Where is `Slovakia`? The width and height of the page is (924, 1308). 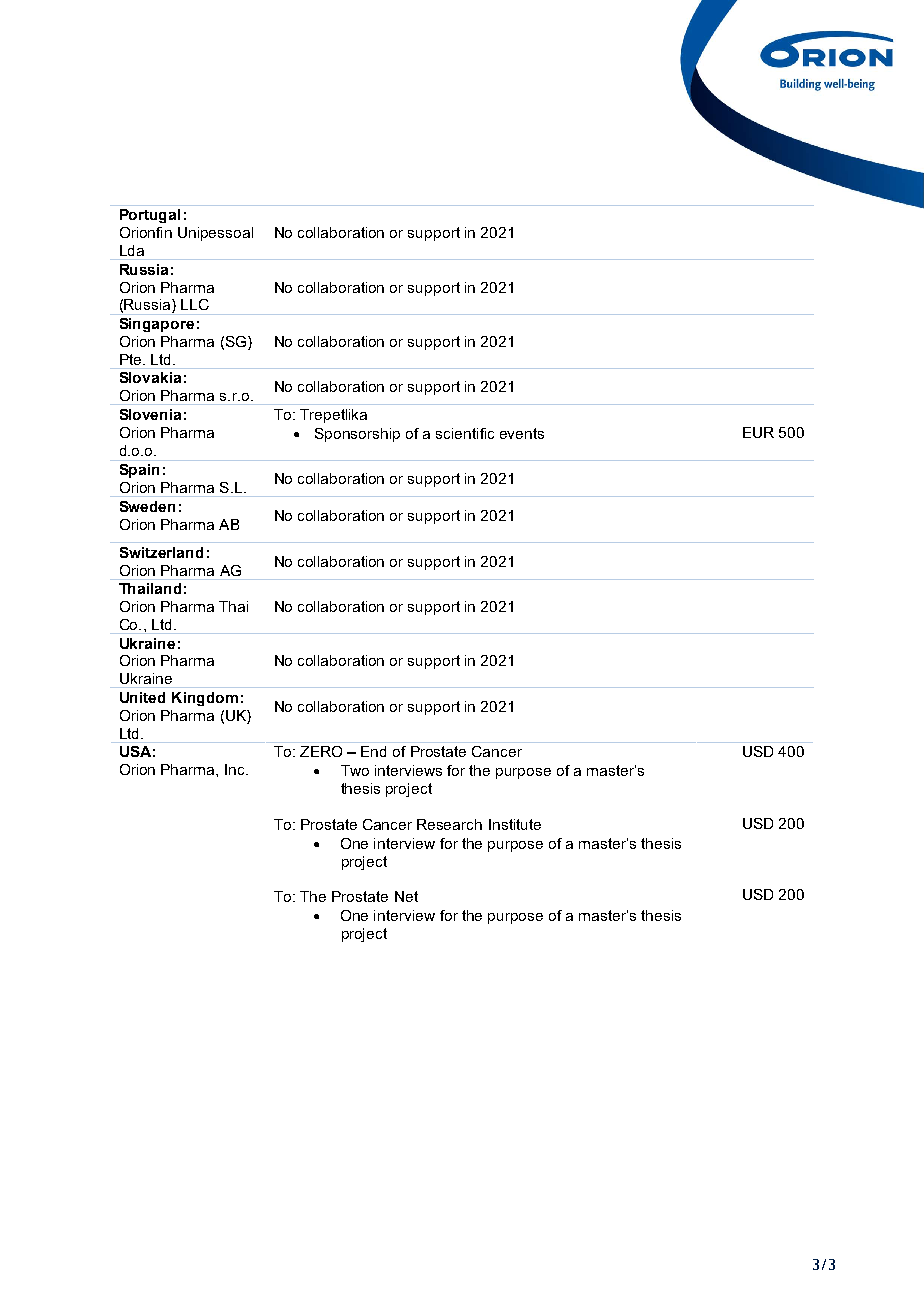
Slovakia is located at coordinates (150, 377).
